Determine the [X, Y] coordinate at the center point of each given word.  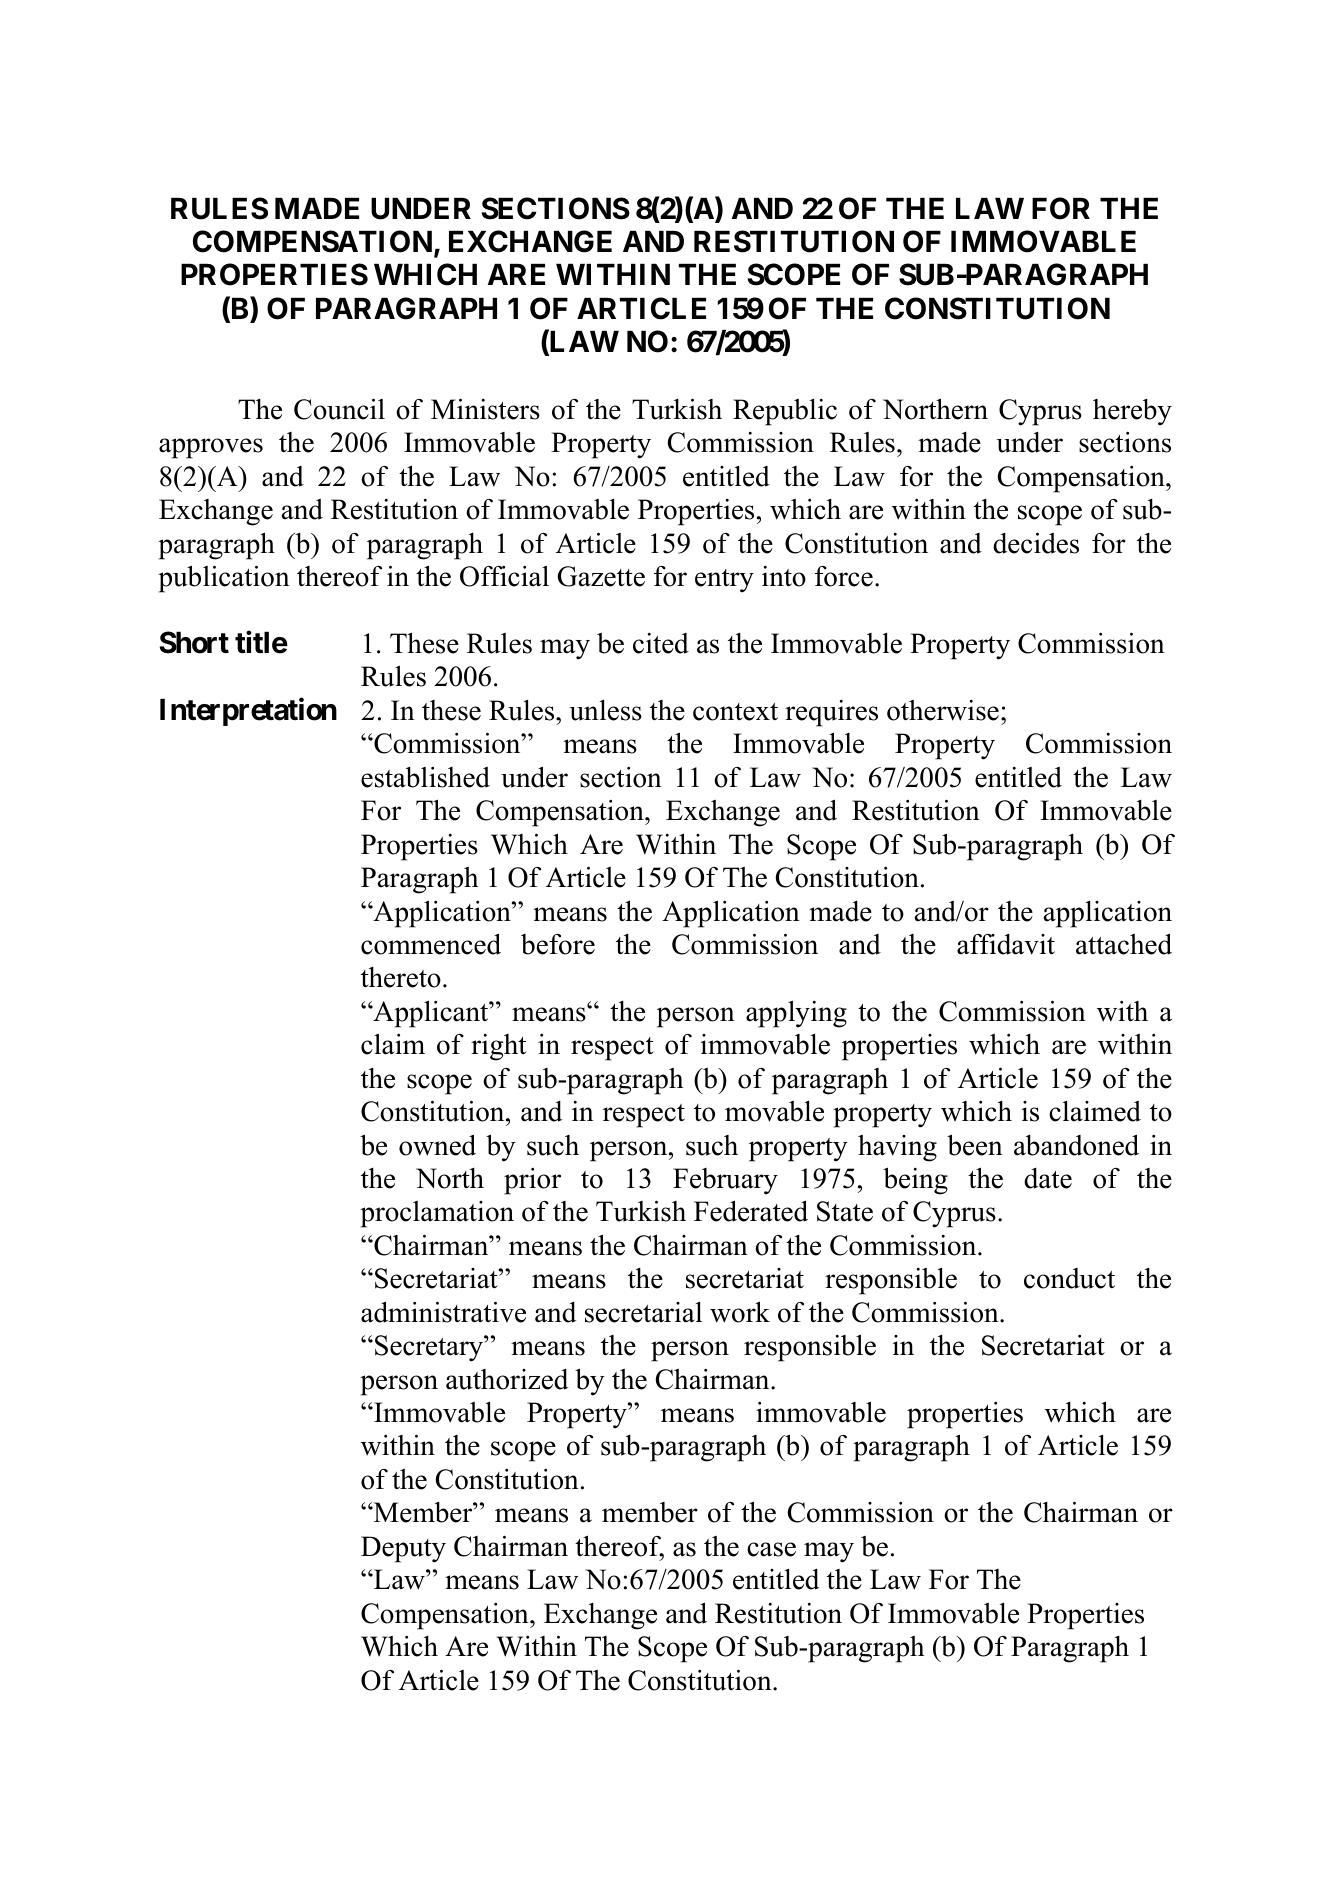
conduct [1069, 1278]
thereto [401, 977]
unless [605, 710]
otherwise [943, 710]
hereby [1132, 412]
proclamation [437, 1214]
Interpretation [248, 712]
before [558, 944]
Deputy [403, 1549]
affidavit [1006, 944]
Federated [751, 1211]
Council [339, 409]
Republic [785, 412]
